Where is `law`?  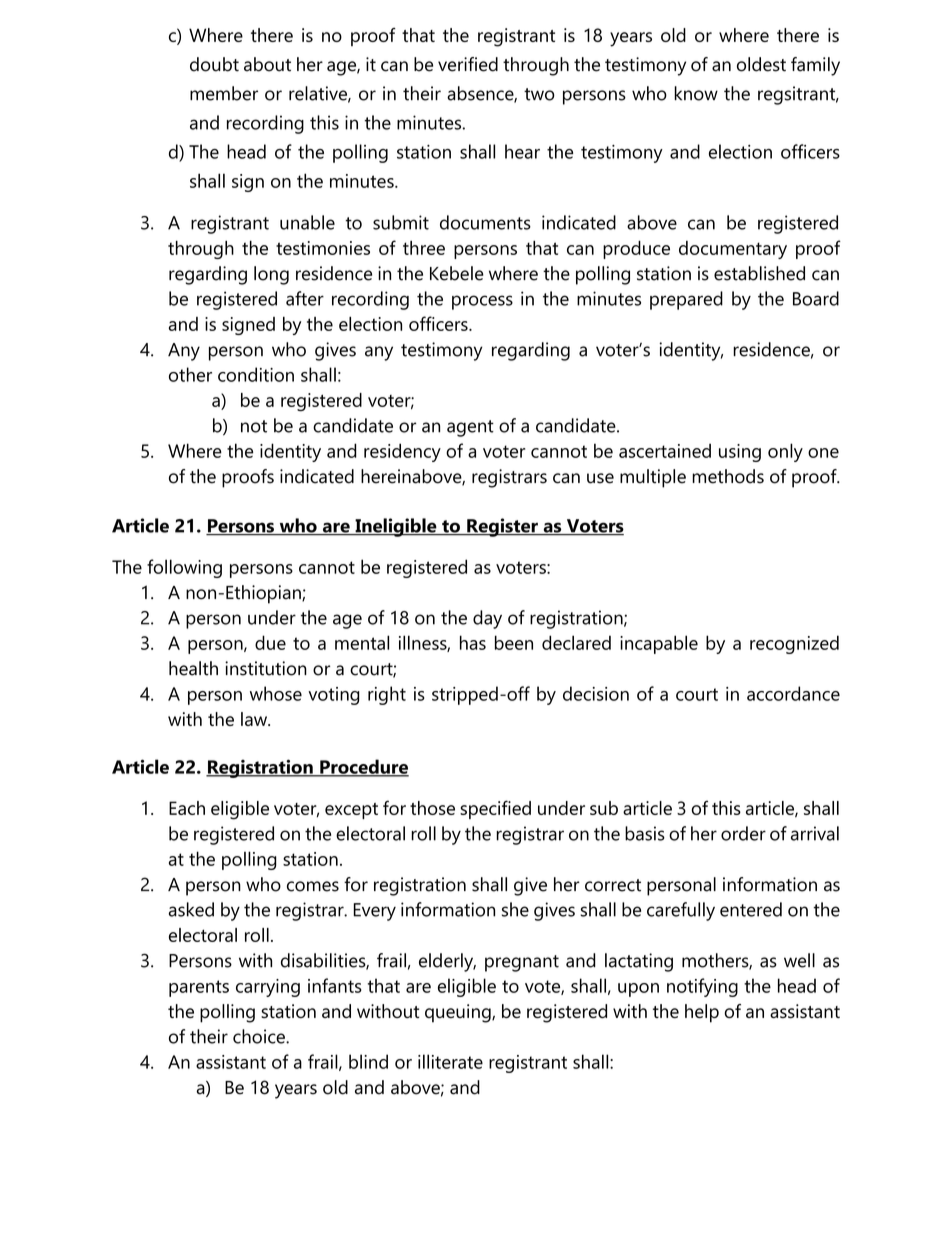 law is located at coordinates (255, 719).
